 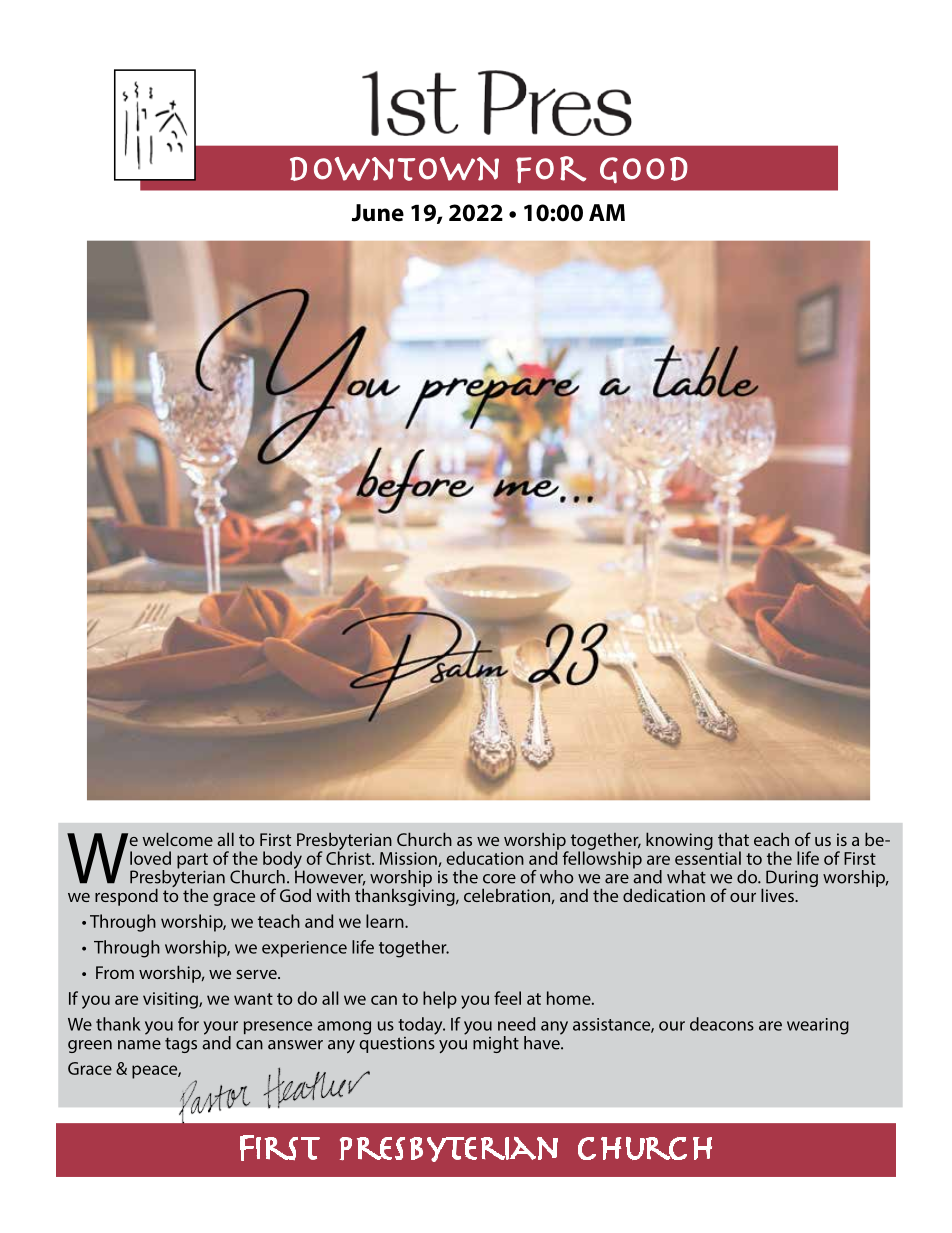 I want to click on that, so click(x=733, y=839).
